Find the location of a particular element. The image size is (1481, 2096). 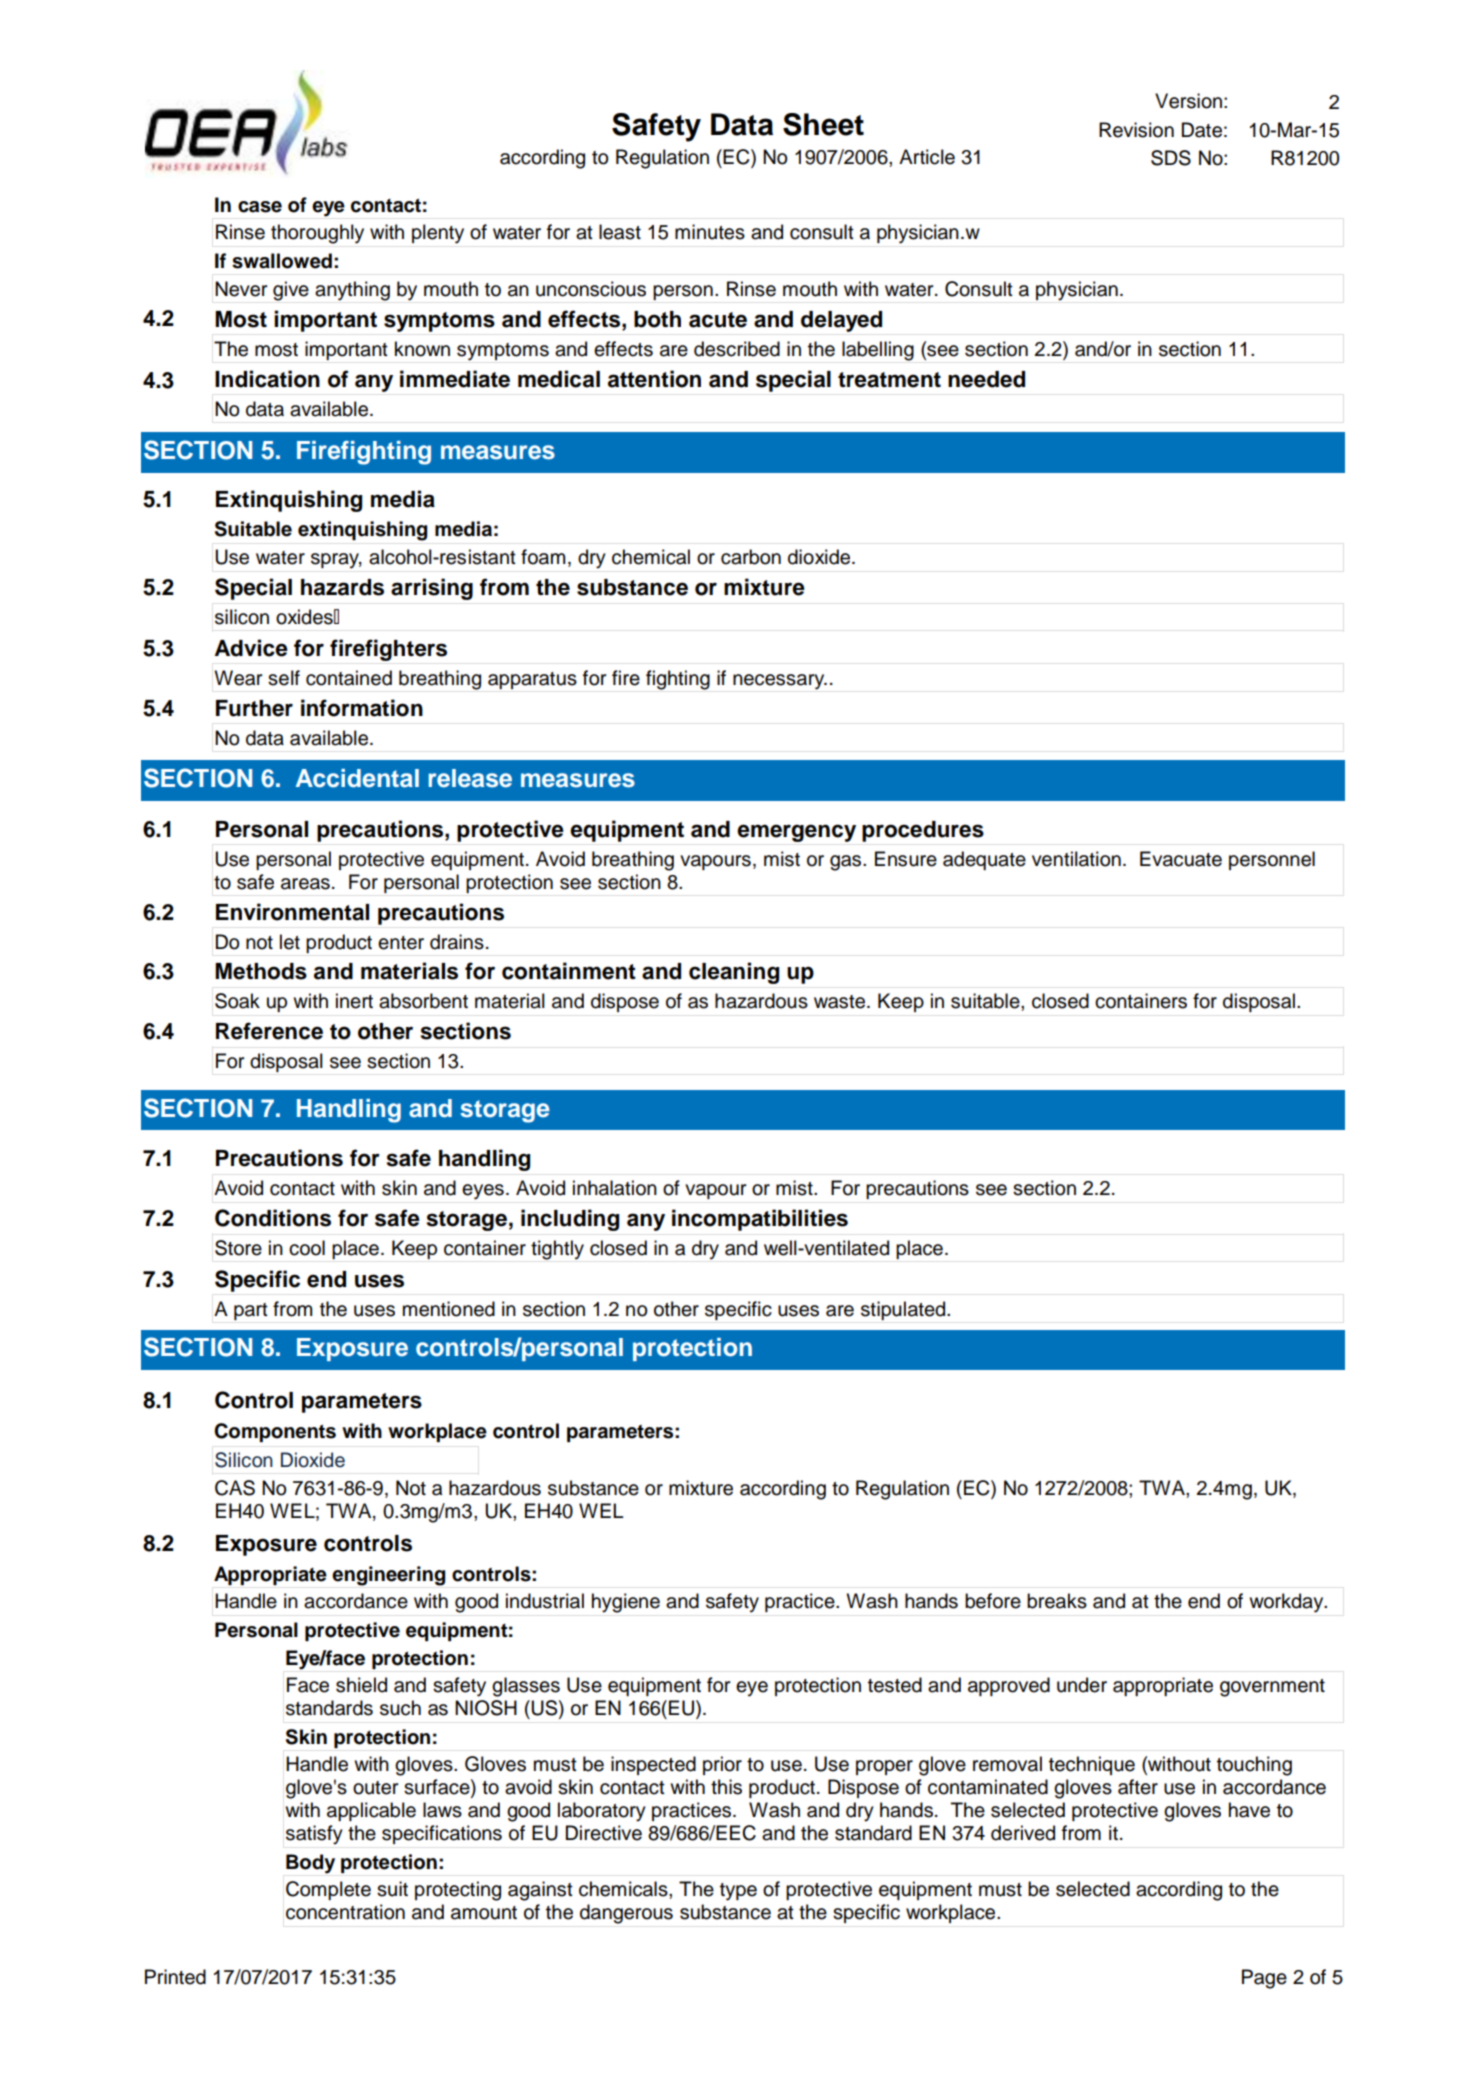

incompatibilities is located at coordinates (760, 1220).
